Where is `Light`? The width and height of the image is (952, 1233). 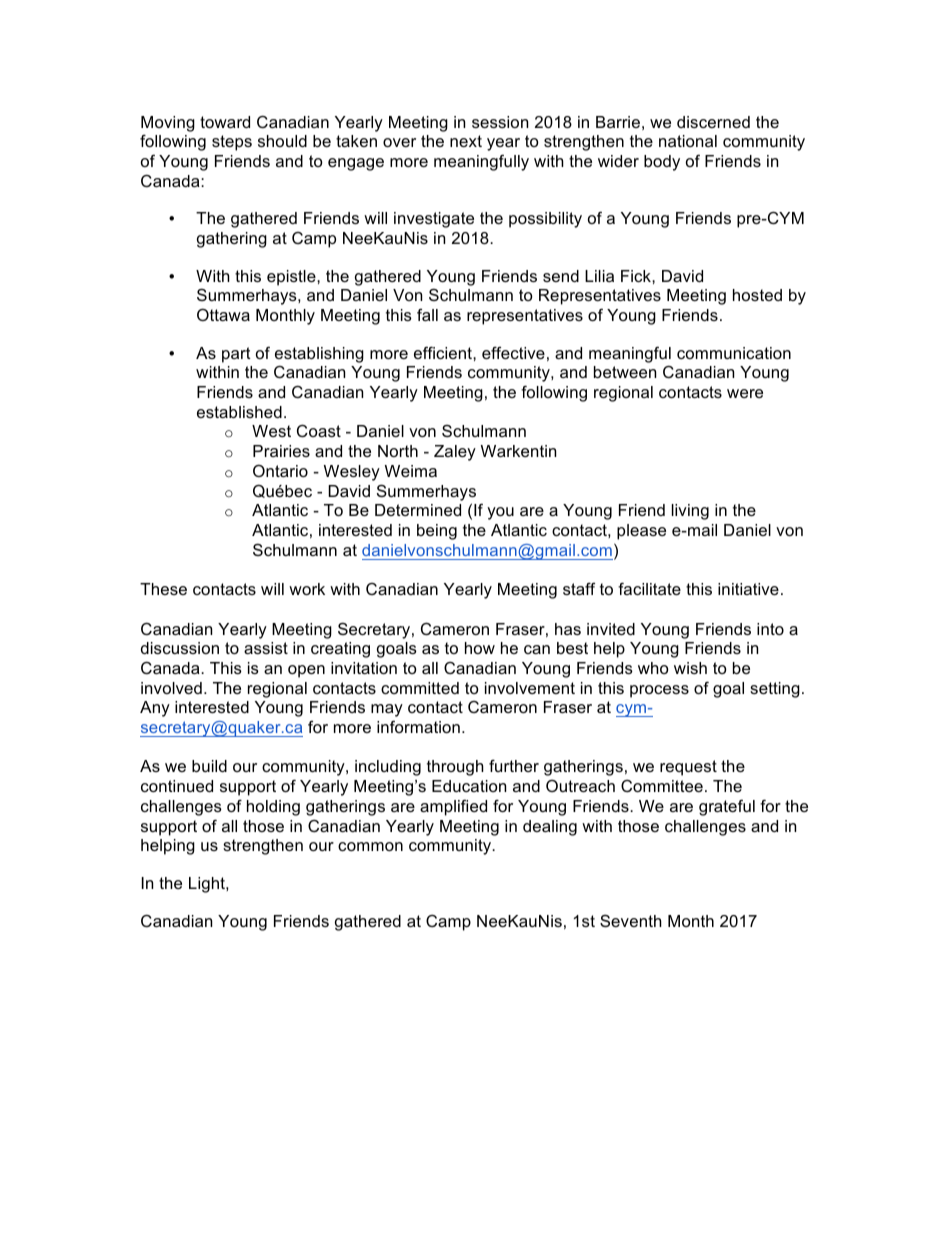 Light is located at coordinates (208, 885).
